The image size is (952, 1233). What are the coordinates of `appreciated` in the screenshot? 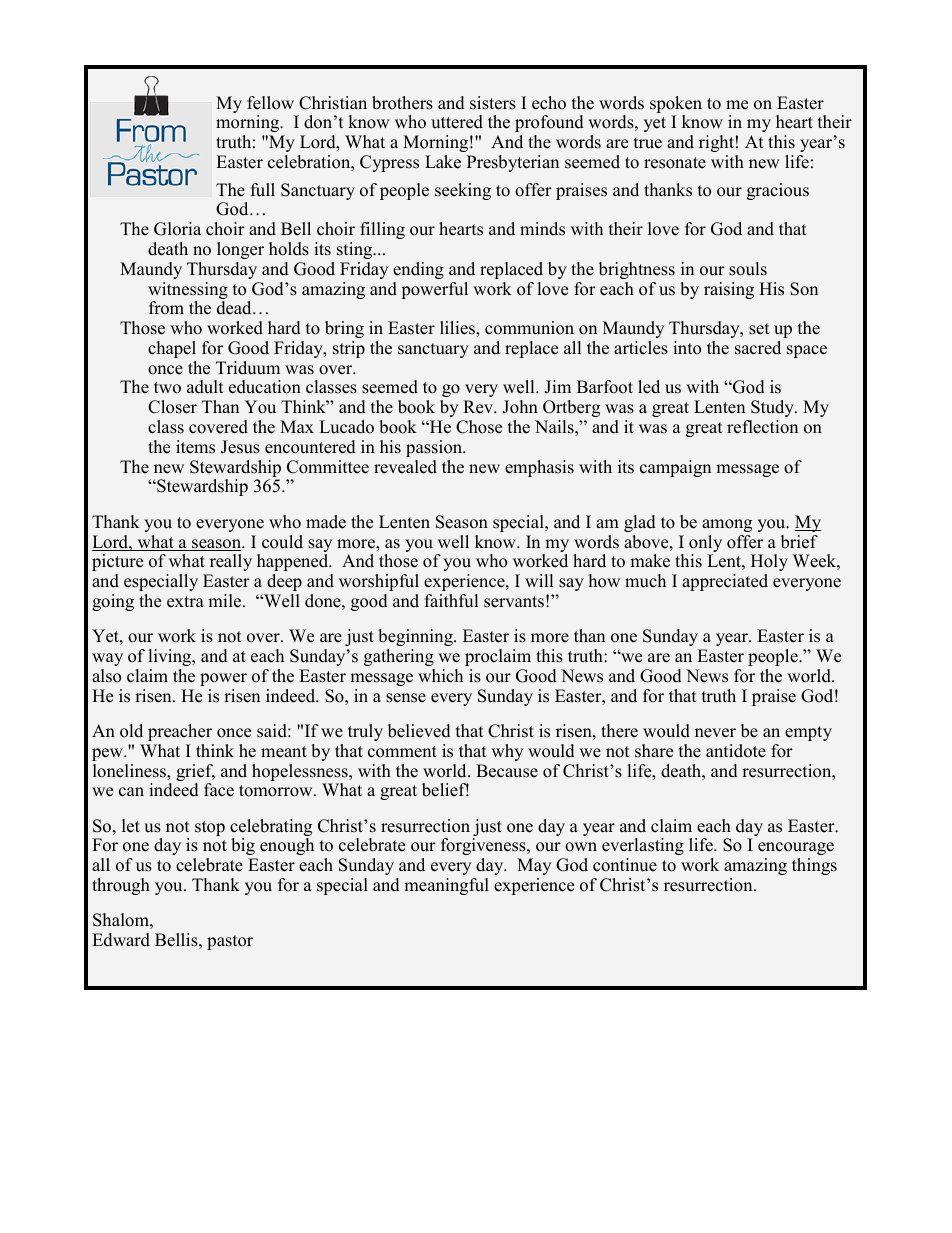 It's located at (725, 582).
